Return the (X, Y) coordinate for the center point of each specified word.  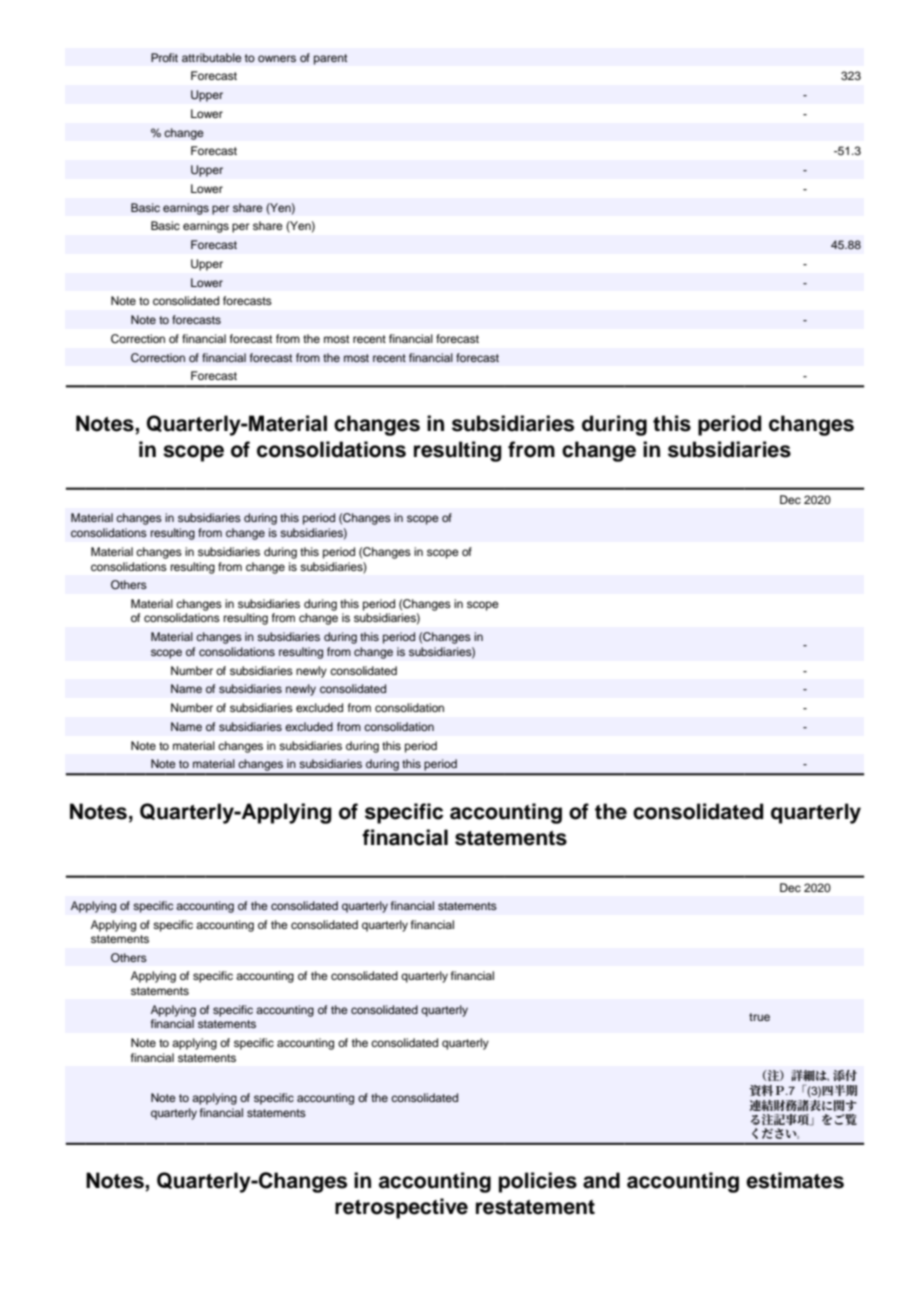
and (601, 1180)
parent (330, 59)
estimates (795, 1180)
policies (538, 1182)
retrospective (401, 1208)
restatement (535, 1207)
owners (277, 58)
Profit (164, 57)
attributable (212, 57)
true (759, 1017)
